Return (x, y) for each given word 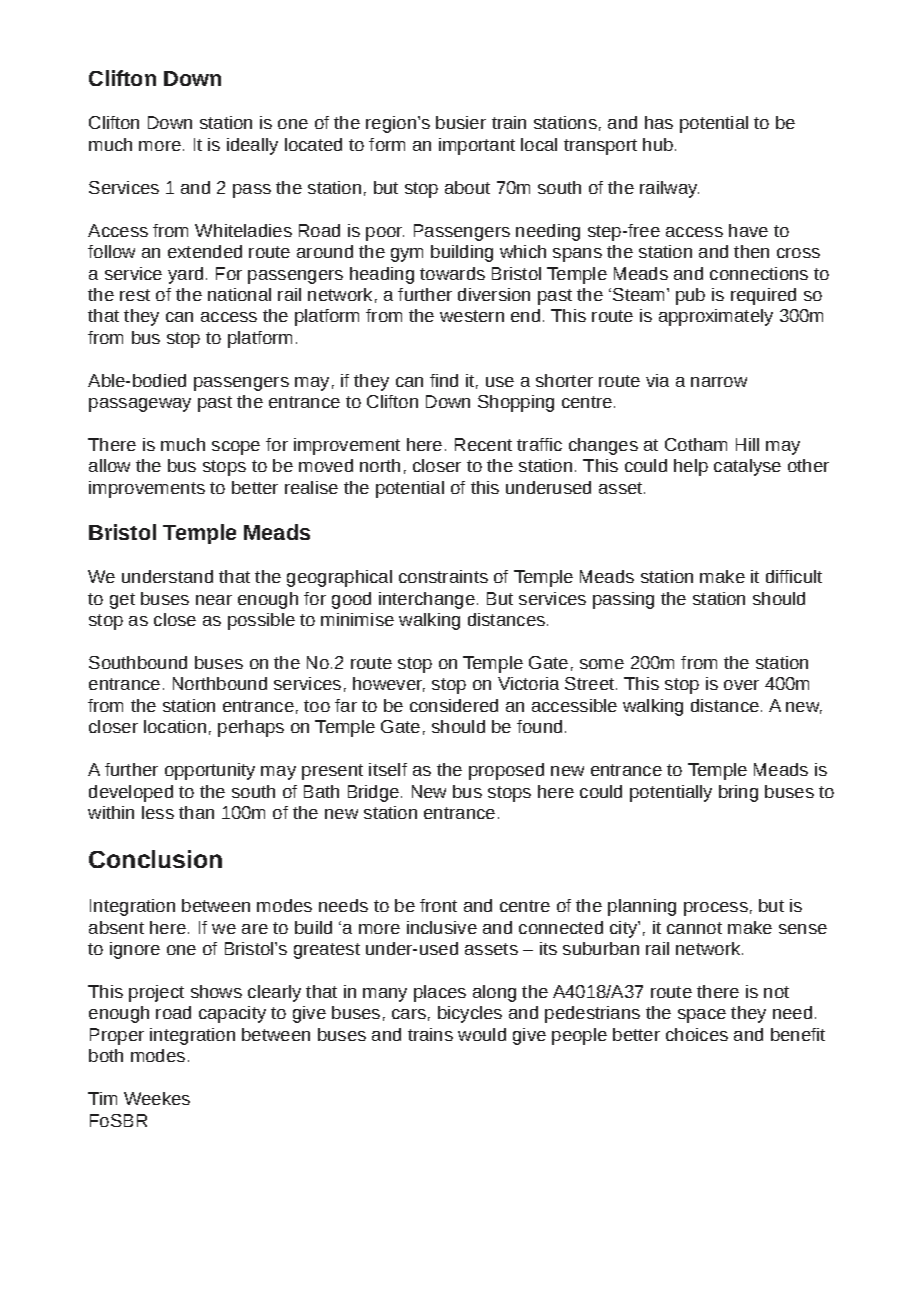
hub (658, 144)
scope (236, 448)
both (106, 1055)
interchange (427, 600)
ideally (252, 146)
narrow (719, 382)
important (477, 146)
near (214, 600)
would (482, 1034)
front (438, 905)
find (444, 380)
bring (738, 793)
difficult (794, 576)
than (196, 812)
